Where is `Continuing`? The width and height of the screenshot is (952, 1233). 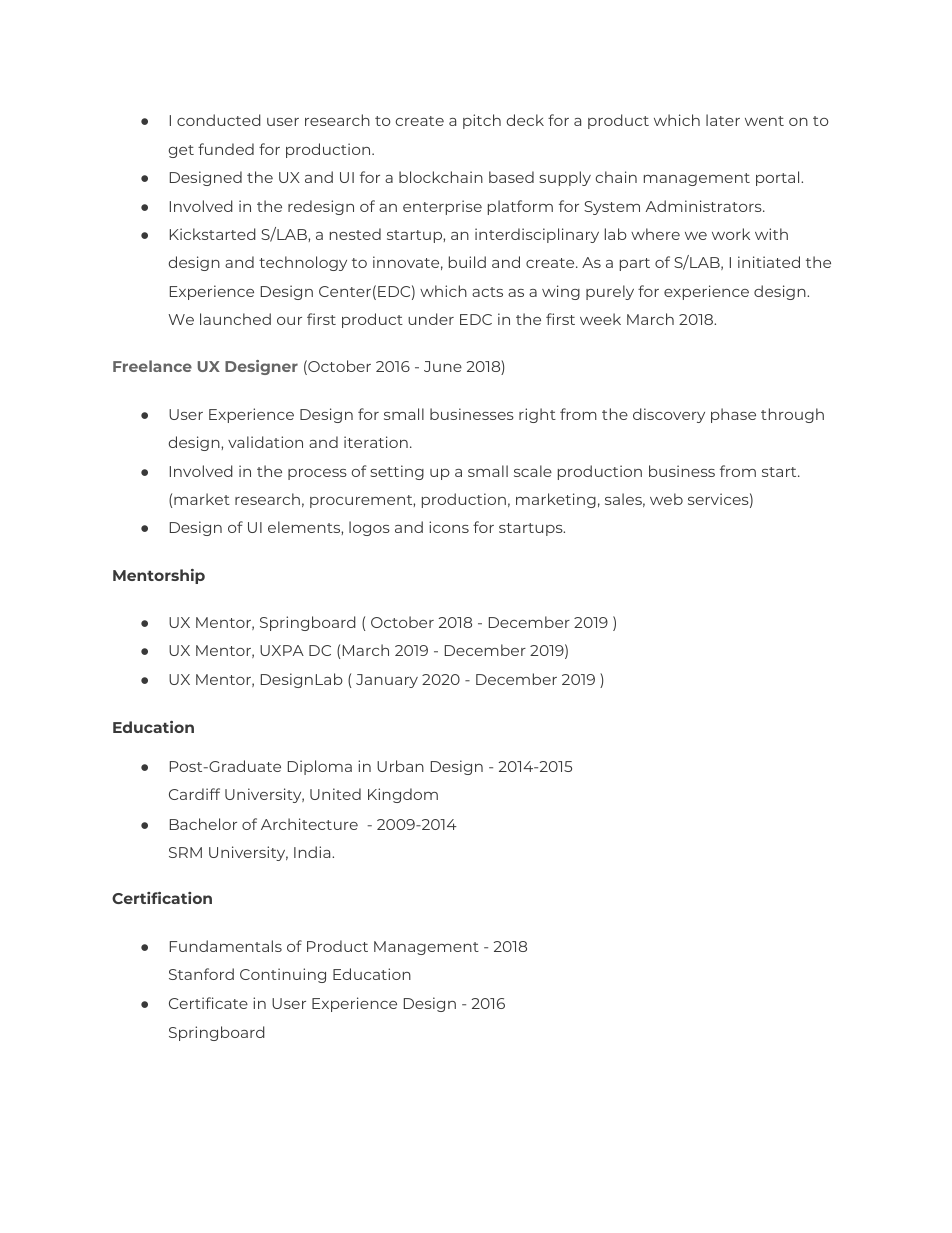 Continuing is located at coordinates (283, 975).
